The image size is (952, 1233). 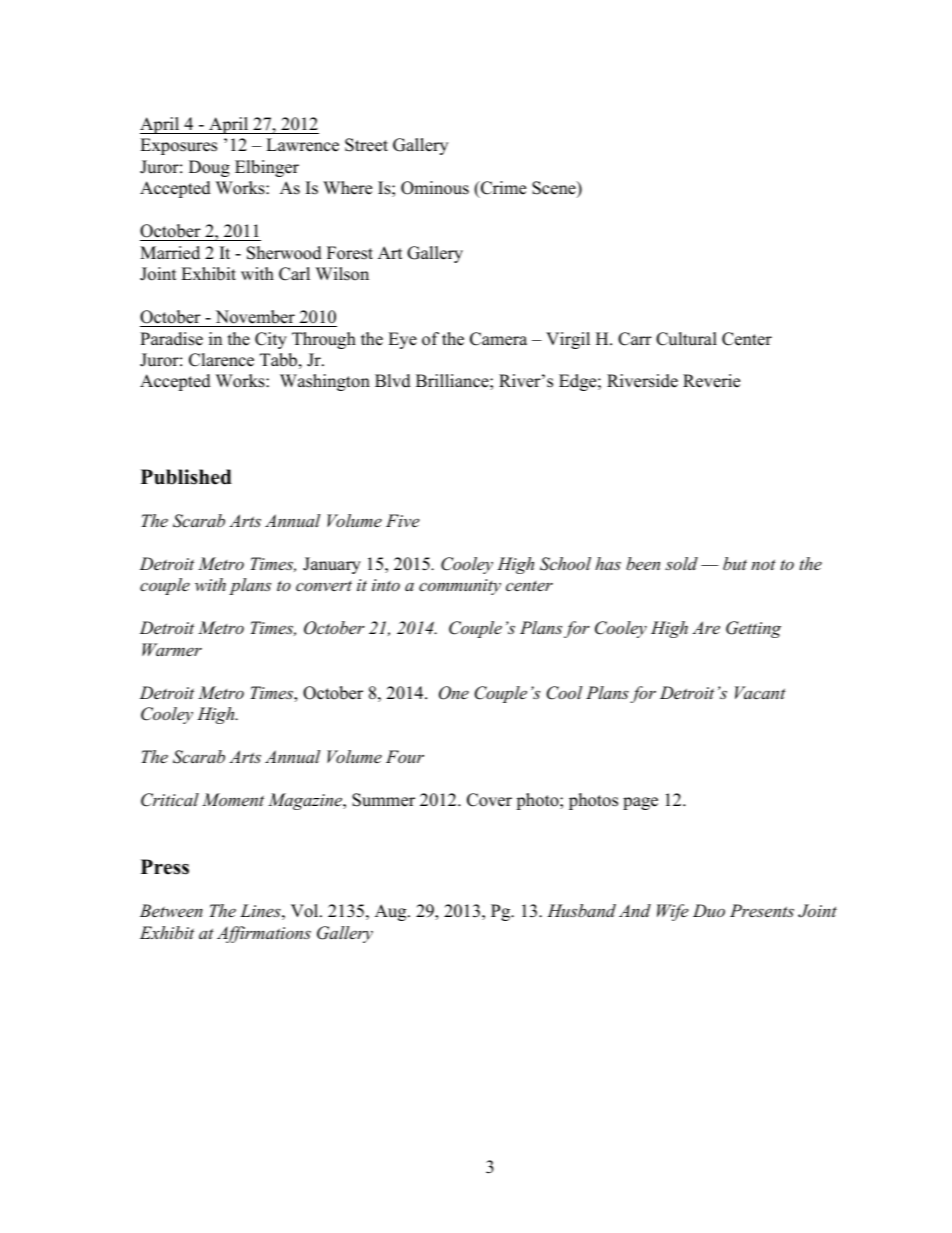 I want to click on Reverie, so click(x=711, y=381).
